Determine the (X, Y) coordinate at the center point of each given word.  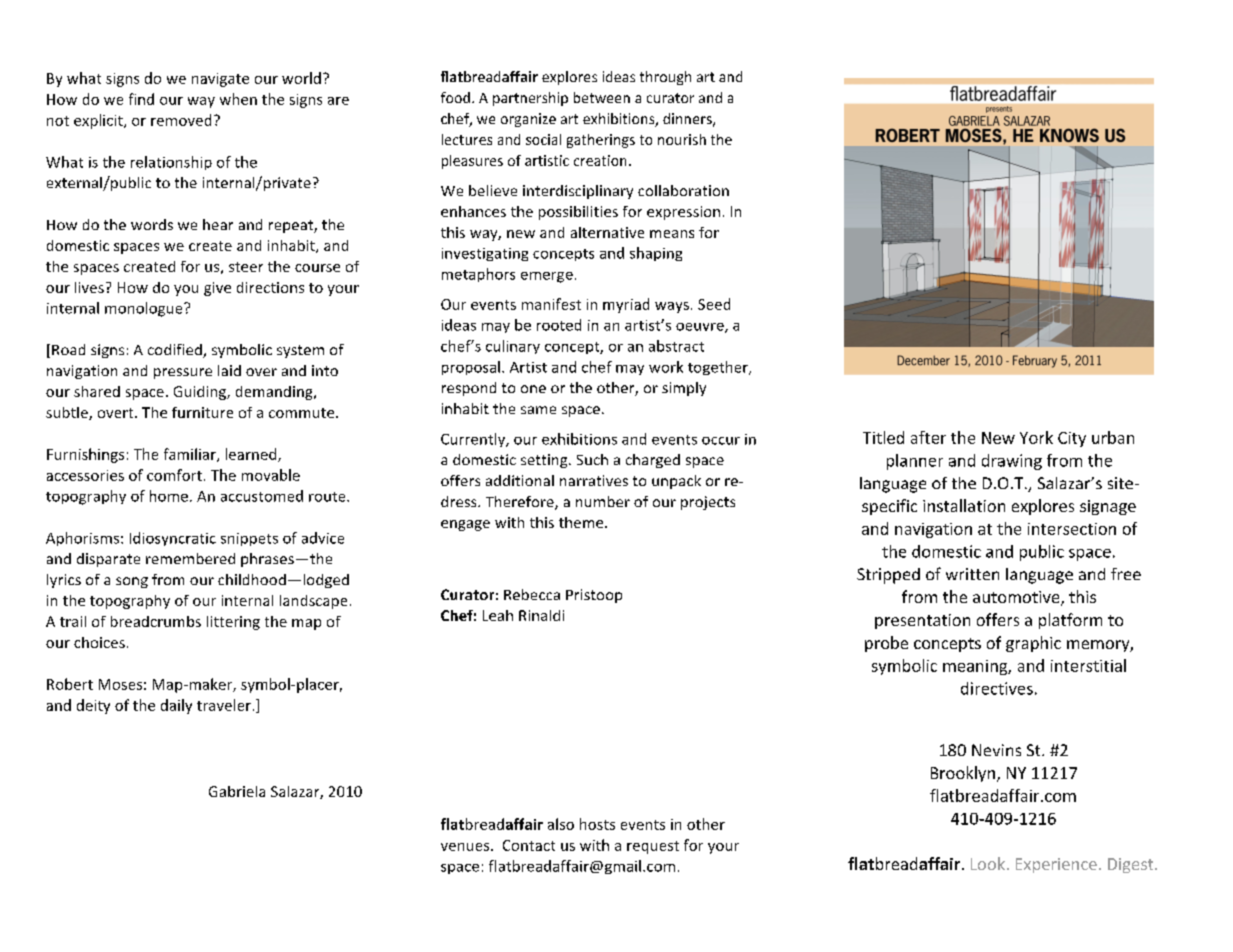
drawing (1012, 462)
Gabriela (237, 791)
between (602, 97)
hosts (597, 824)
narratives (594, 480)
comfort (174, 475)
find (141, 99)
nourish (682, 139)
